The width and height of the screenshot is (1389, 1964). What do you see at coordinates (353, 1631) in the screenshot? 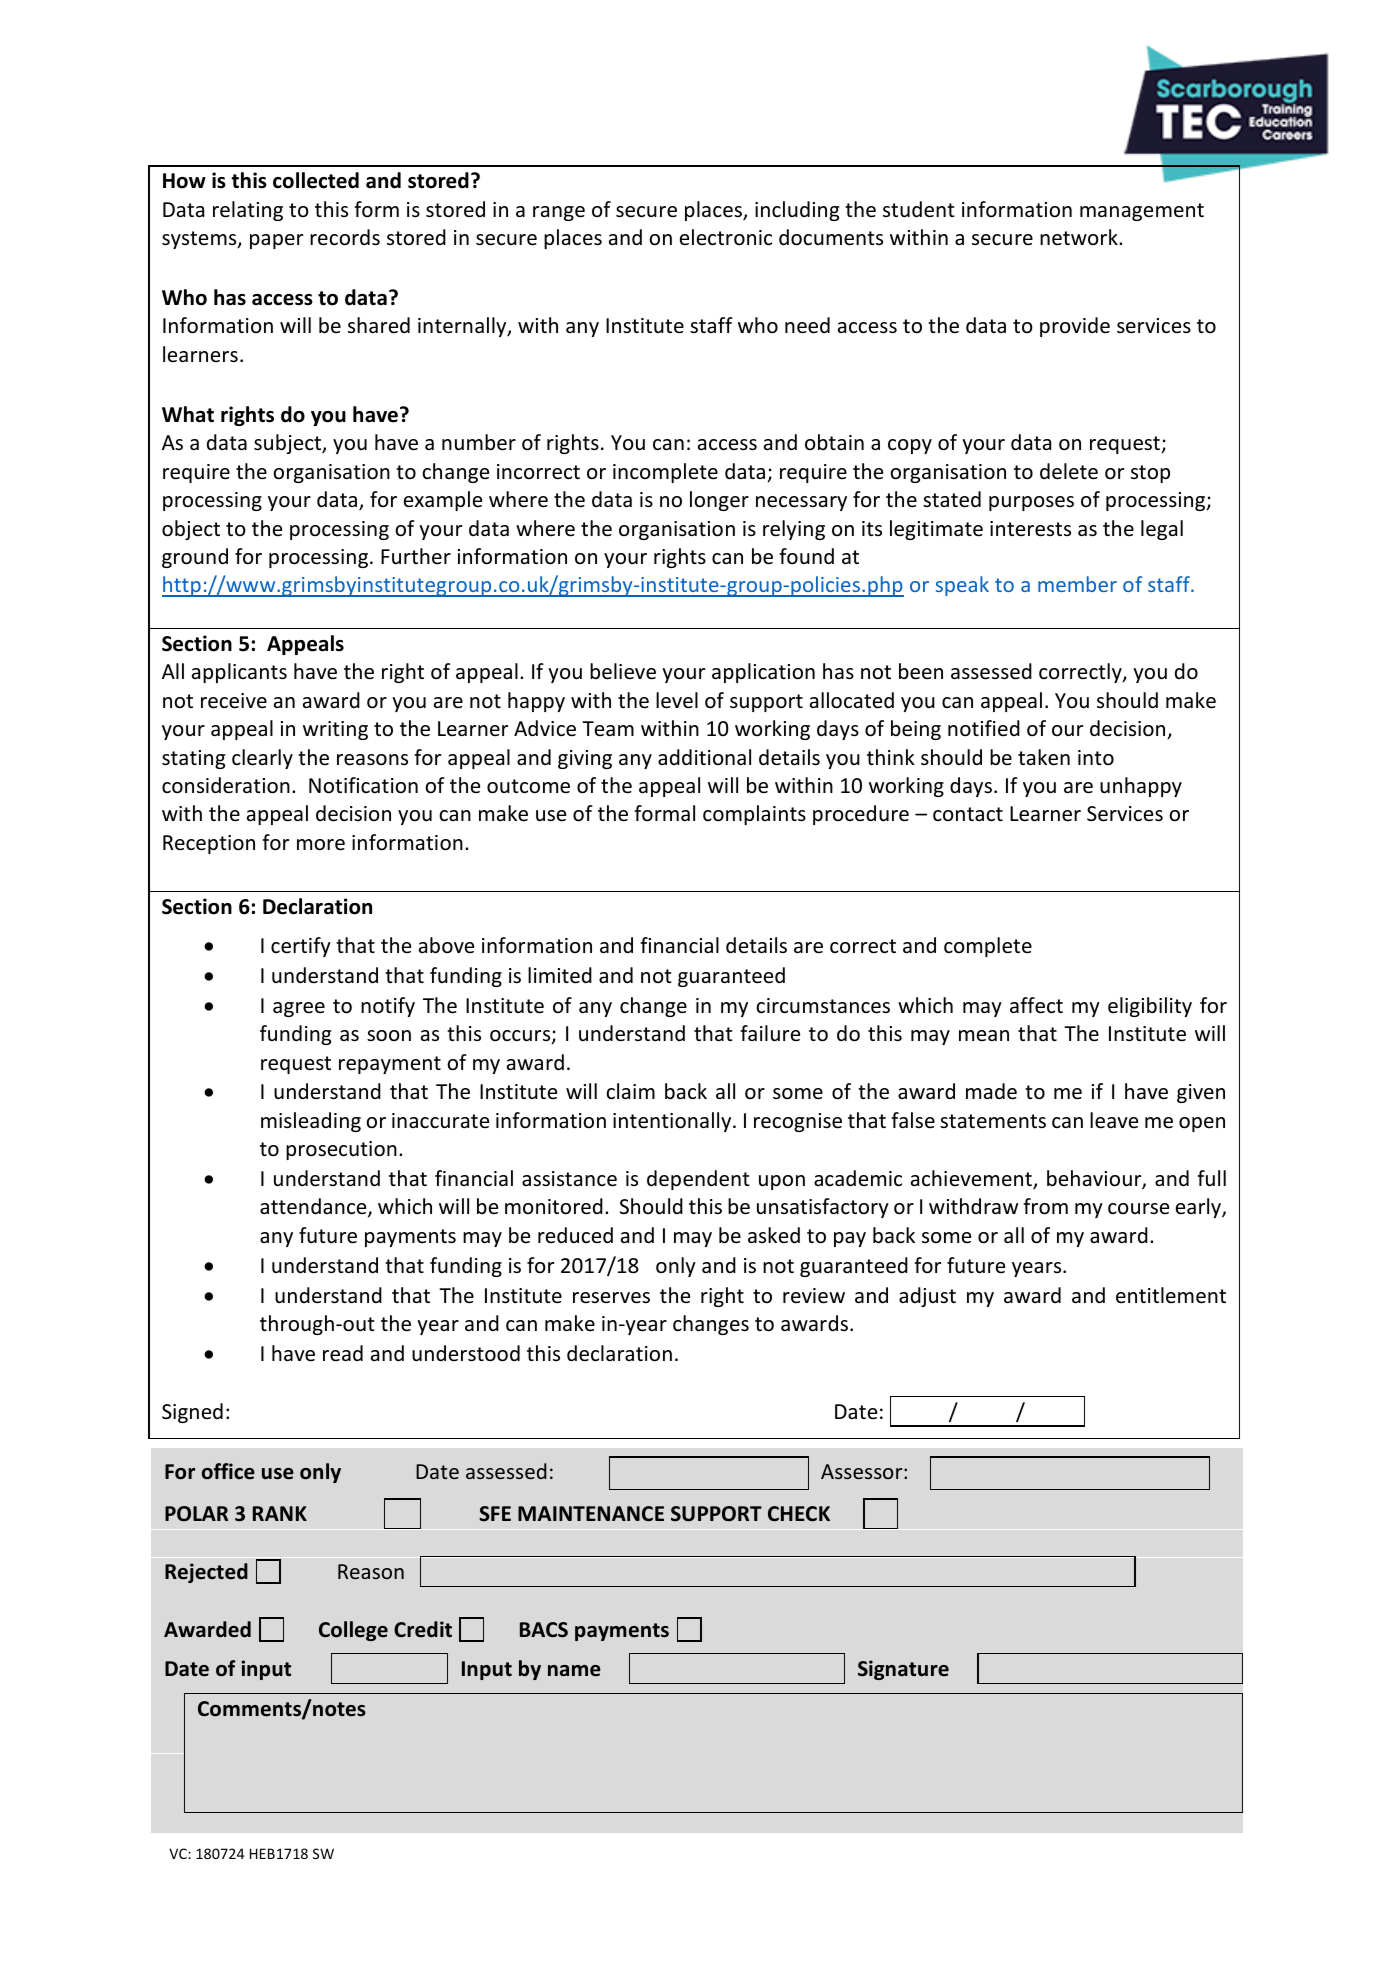
I see `College` at bounding box center [353, 1631].
